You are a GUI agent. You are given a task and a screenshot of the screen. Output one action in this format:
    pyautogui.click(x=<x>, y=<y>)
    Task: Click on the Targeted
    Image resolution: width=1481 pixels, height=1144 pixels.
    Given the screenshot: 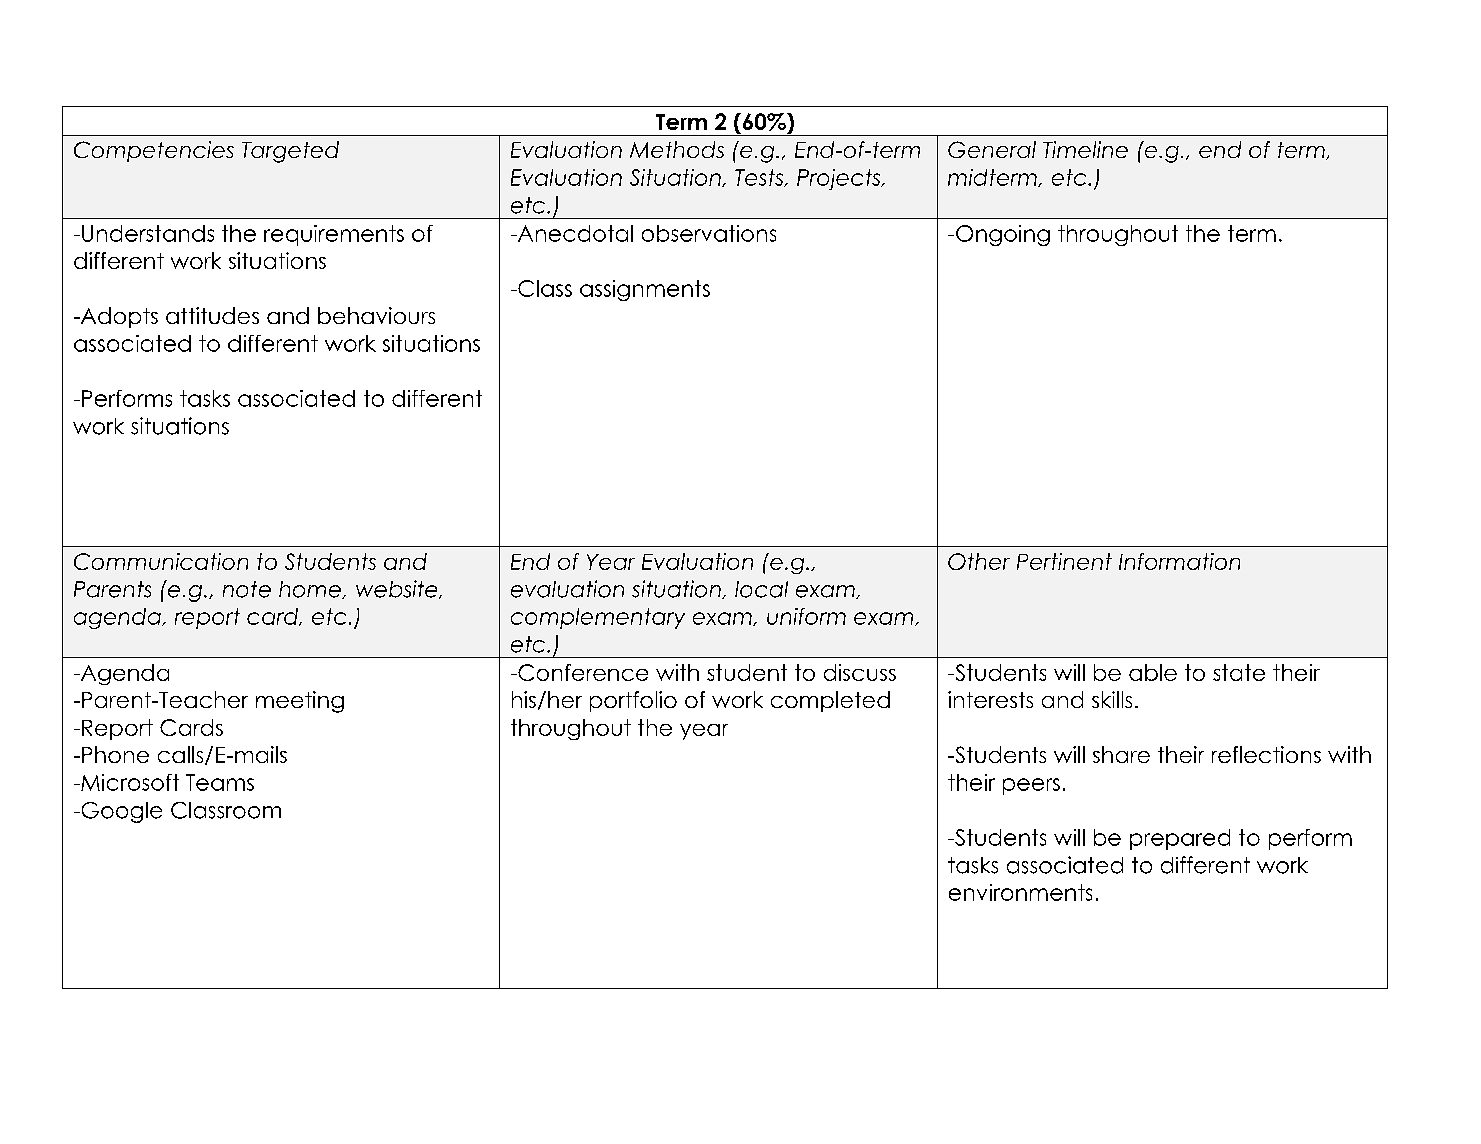 What is the action you would take?
    pyautogui.click(x=290, y=152)
